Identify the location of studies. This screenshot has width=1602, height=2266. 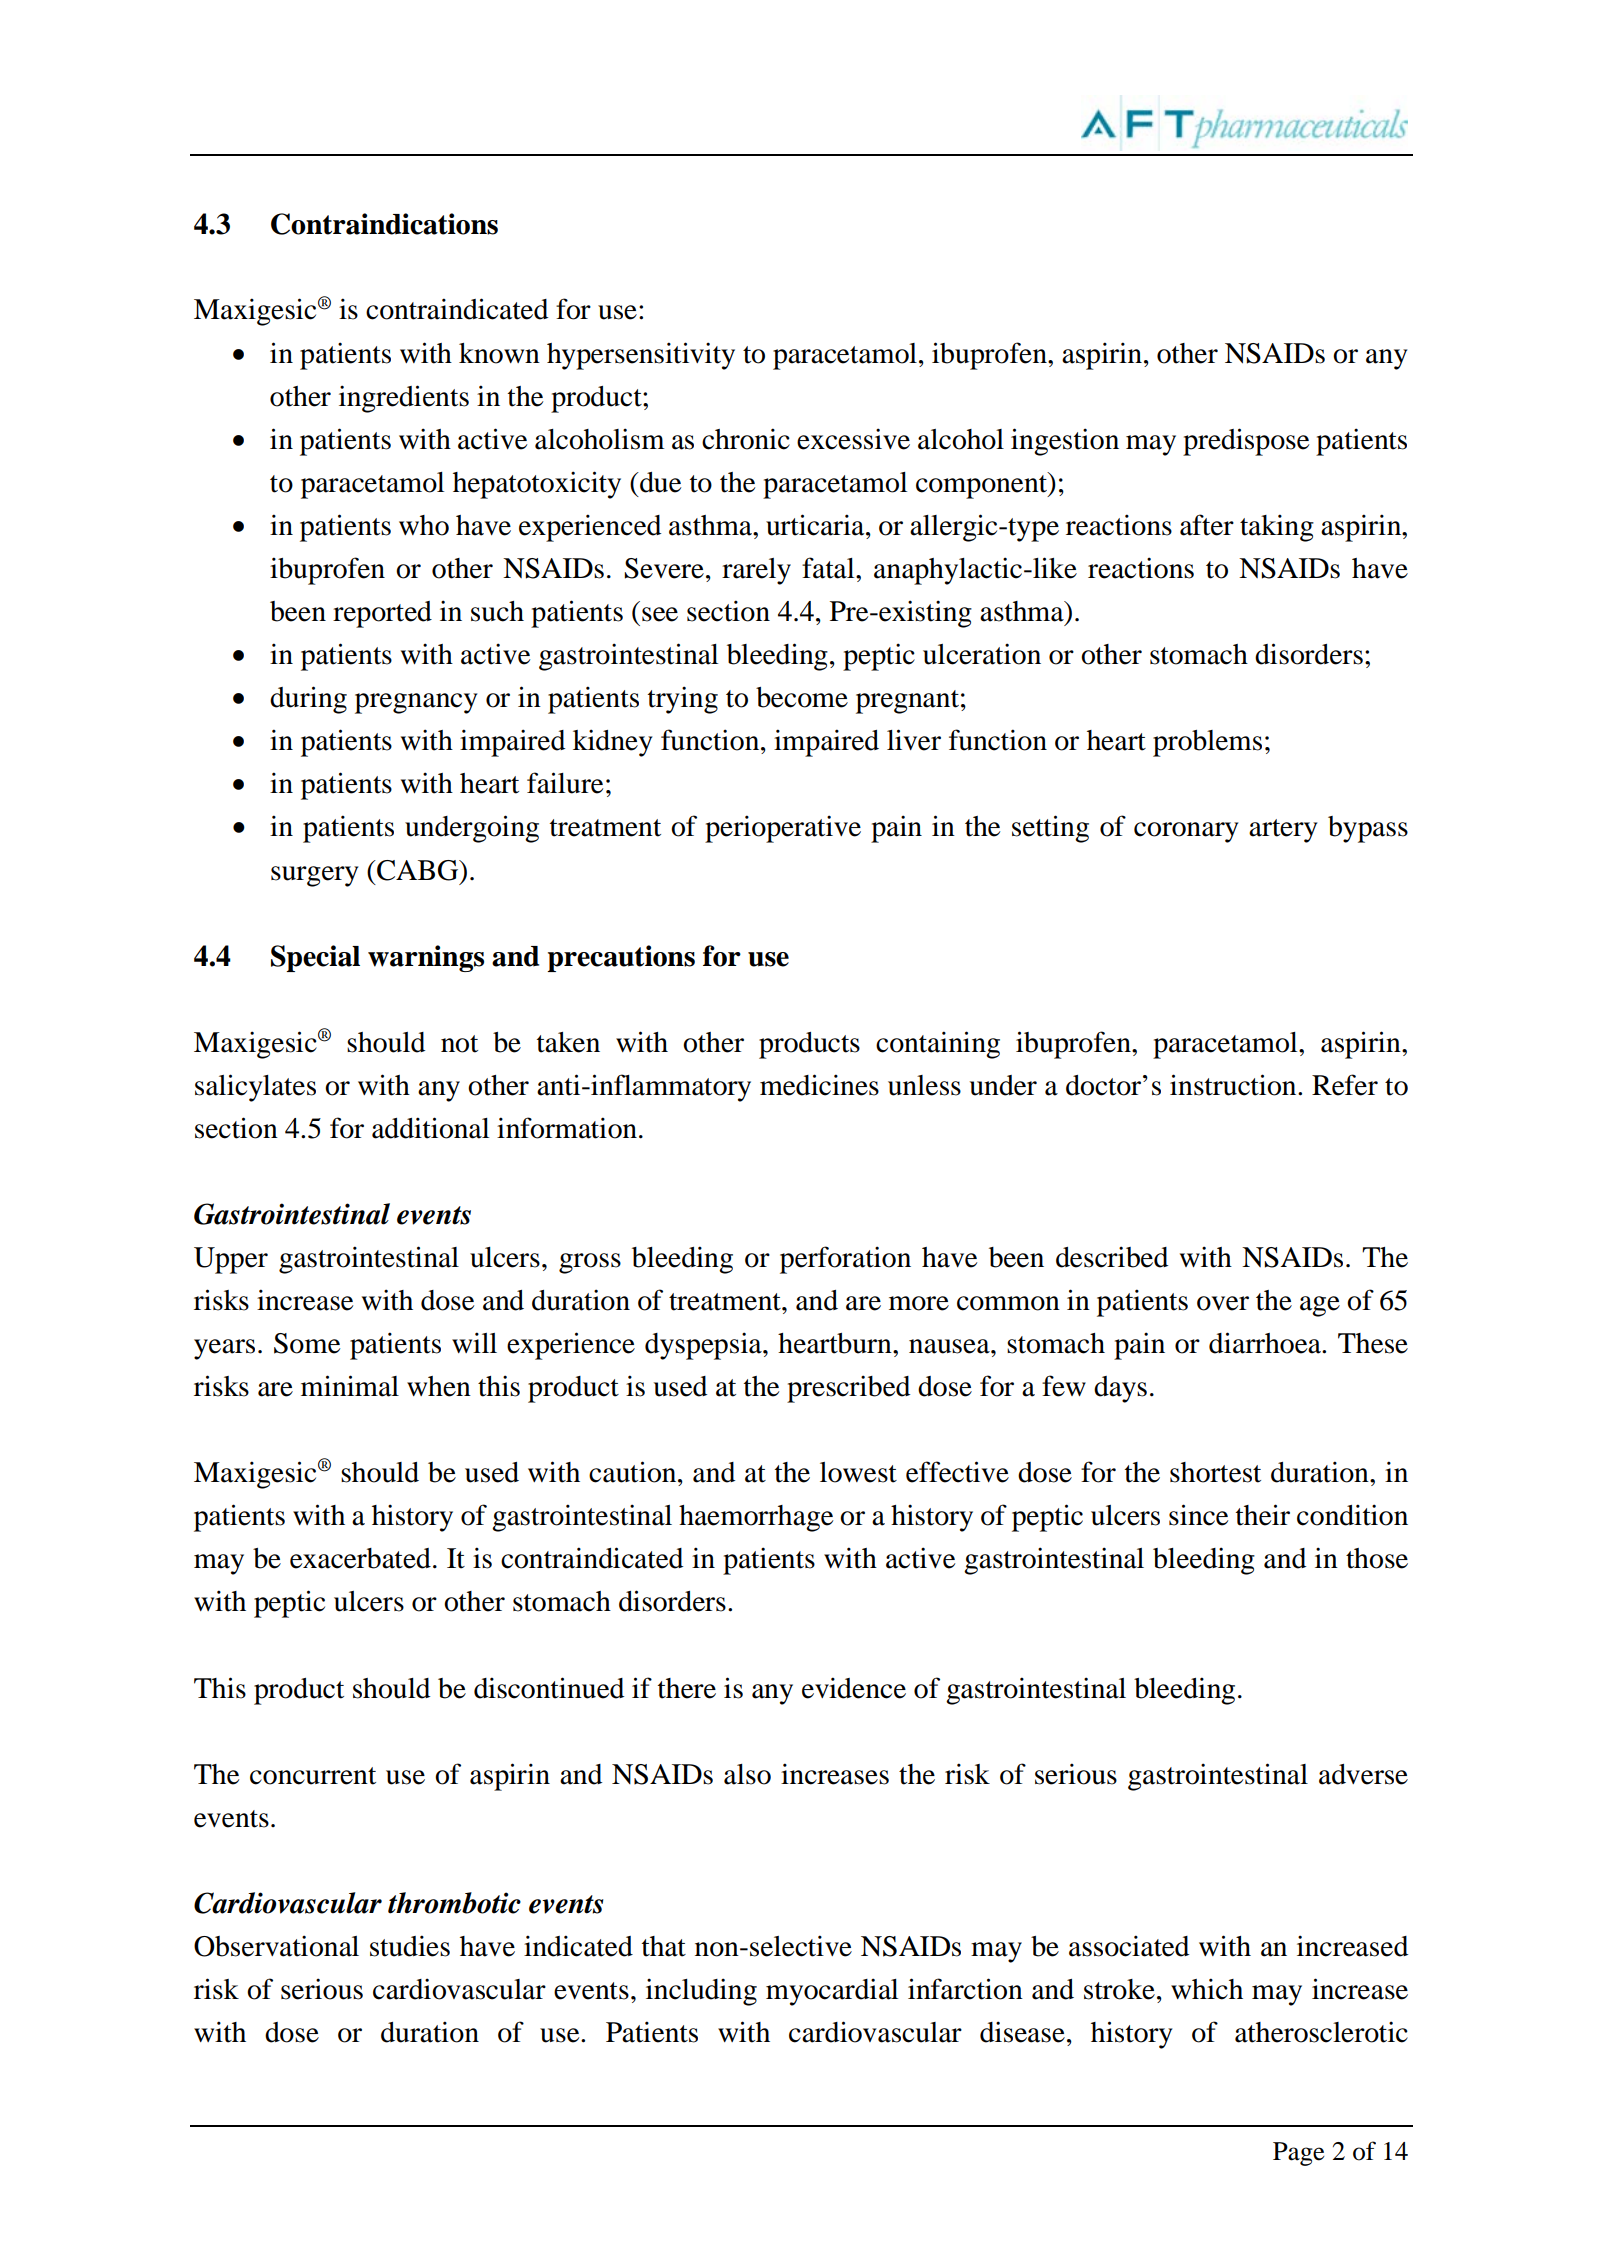
(410, 1946).
